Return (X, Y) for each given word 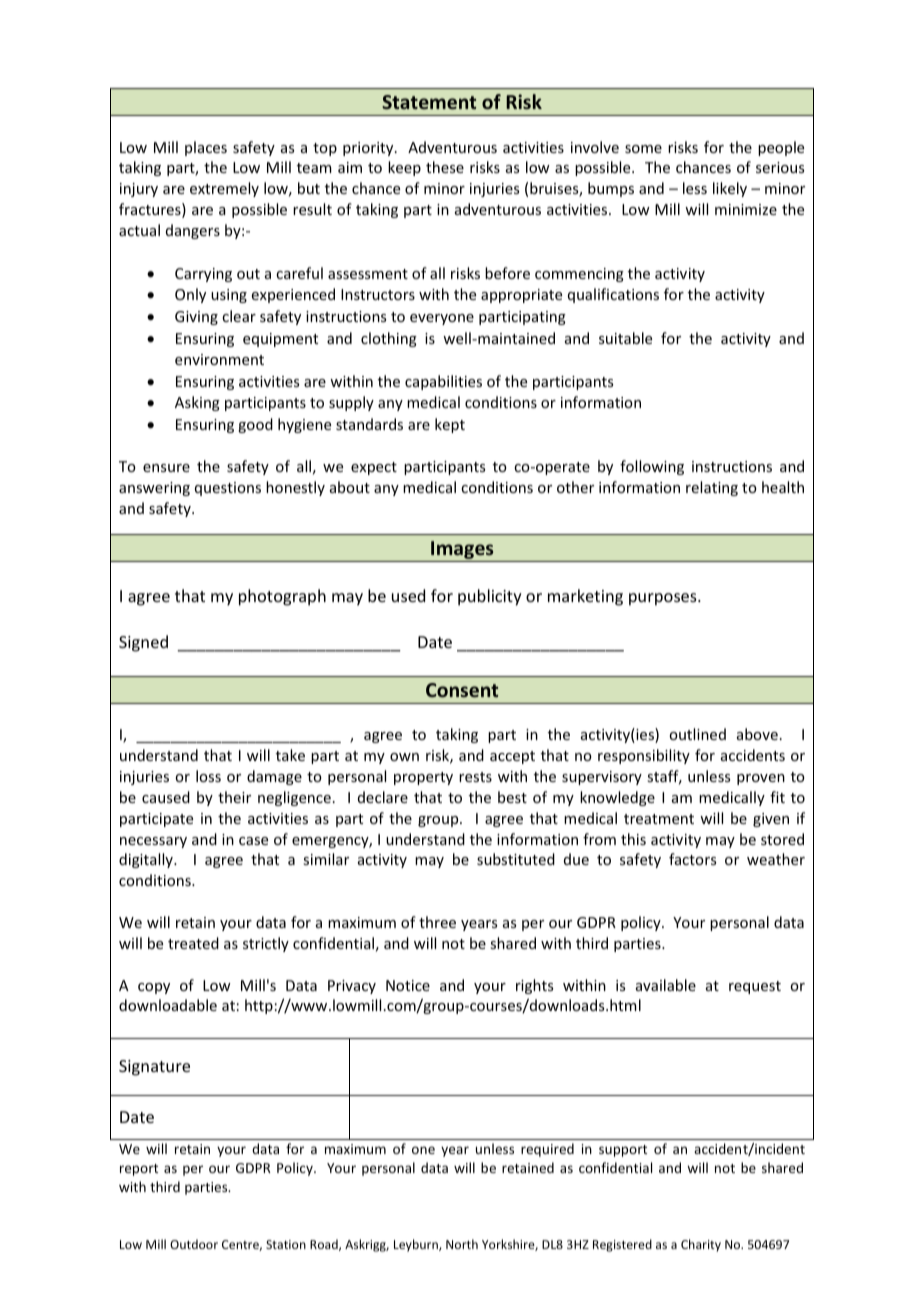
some (643, 149)
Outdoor (194, 1244)
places (206, 148)
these (445, 167)
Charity (701, 1245)
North (462, 1244)
